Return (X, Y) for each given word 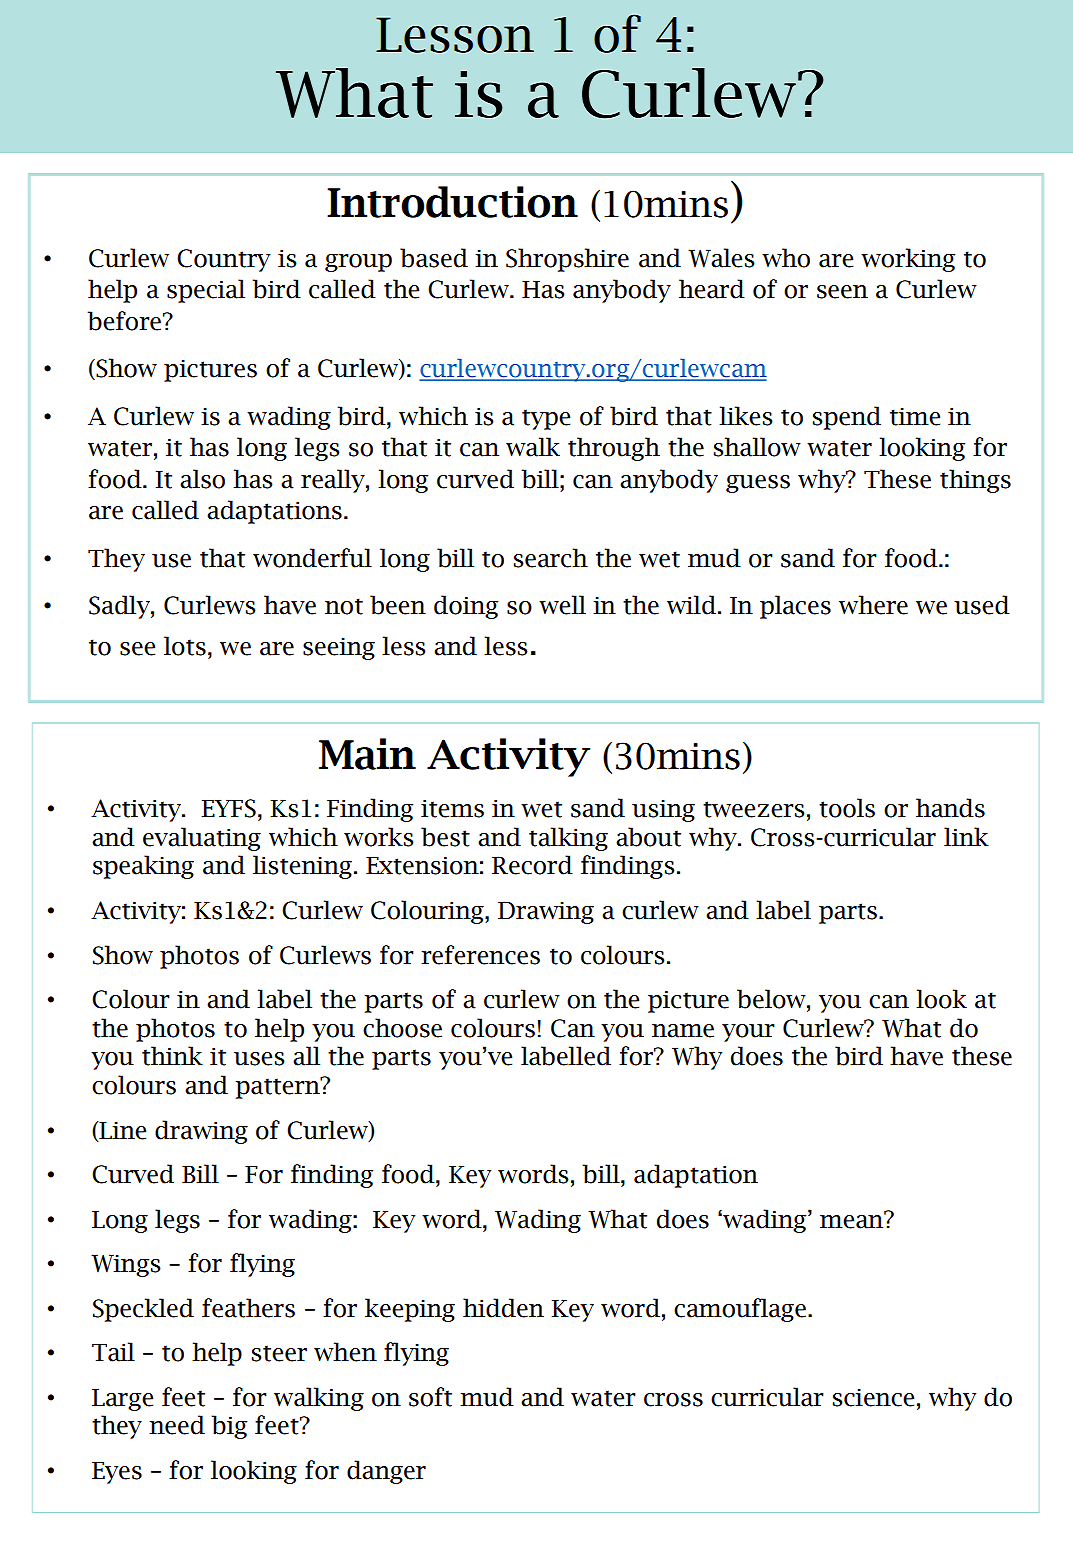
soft (430, 1397)
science (873, 1398)
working (908, 260)
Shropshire (567, 260)
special (206, 291)
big (229, 1427)
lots (185, 646)
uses (259, 1059)
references (480, 955)
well (562, 605)
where (873, 605)
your (748, 1033)
